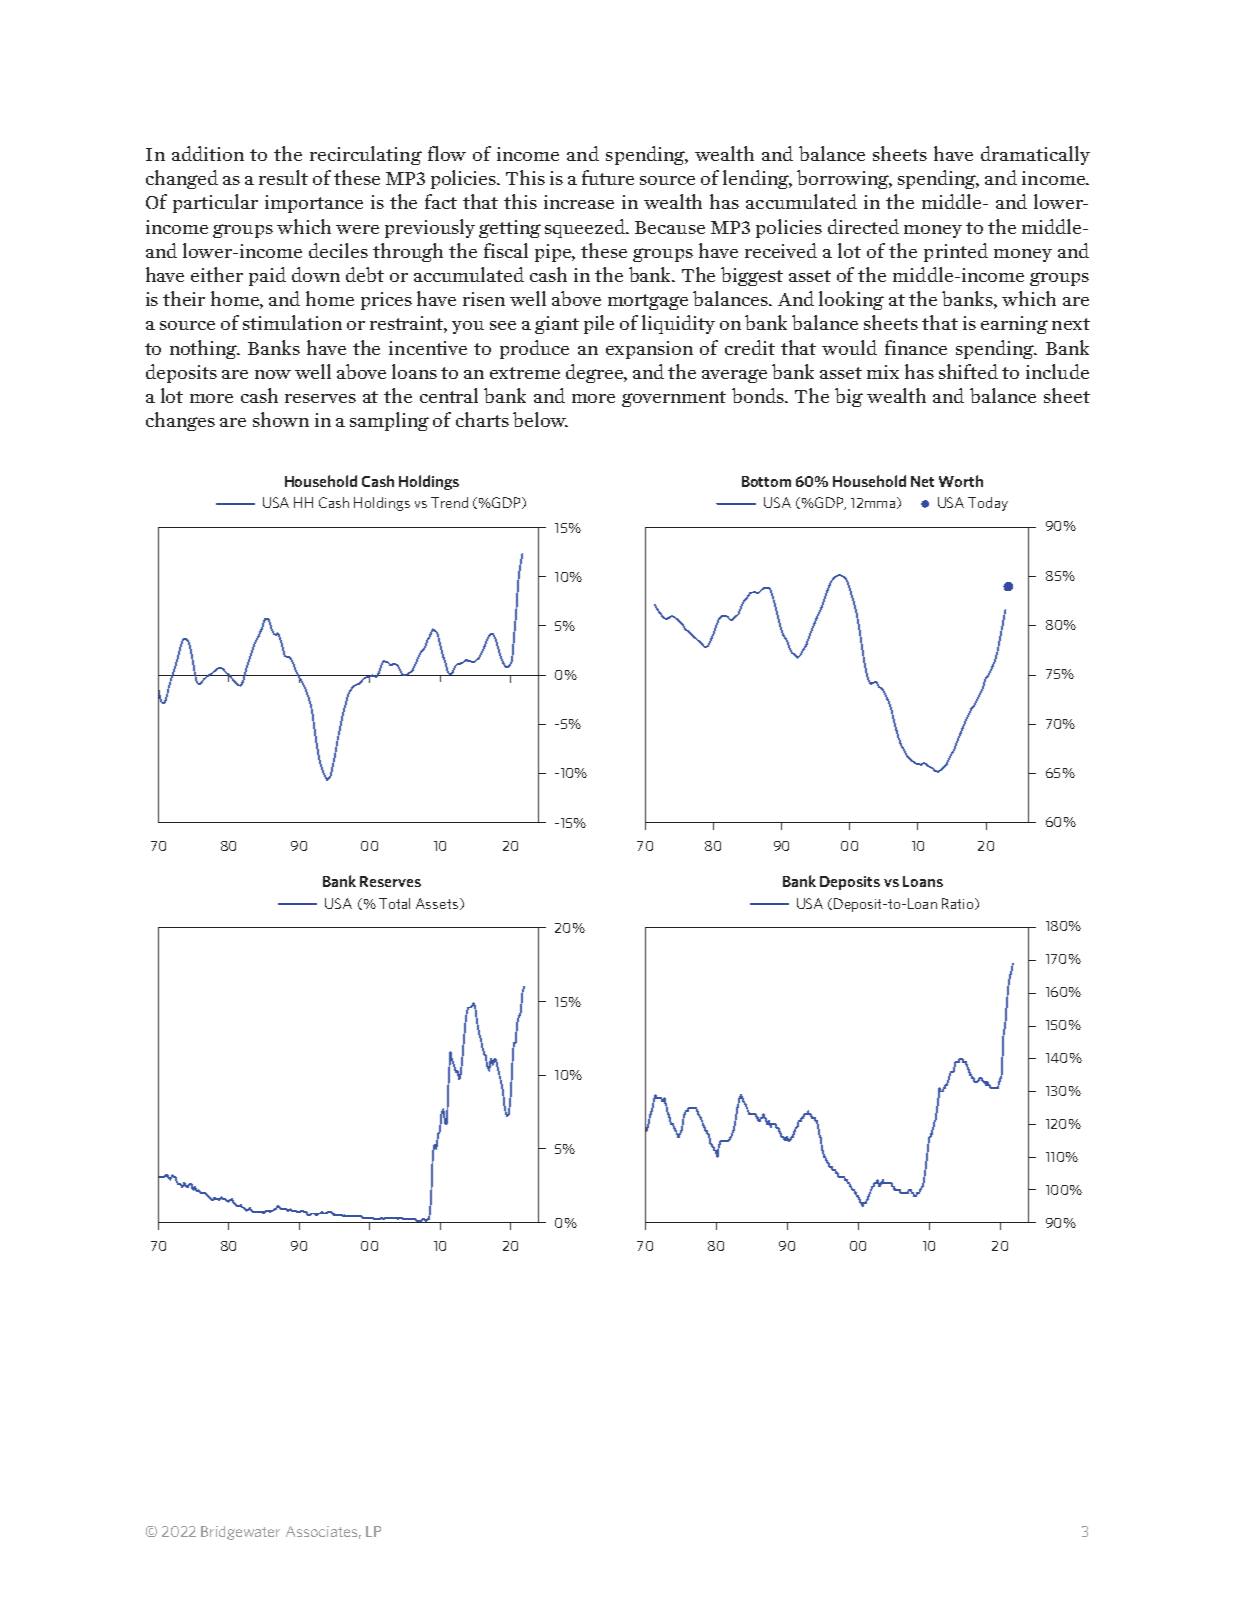 This screenshot has height=1598, width=1235. What do you see at coordinates (766, 481) in the screenshot?
I see `Bottom` at bounding box center [766, 481].
